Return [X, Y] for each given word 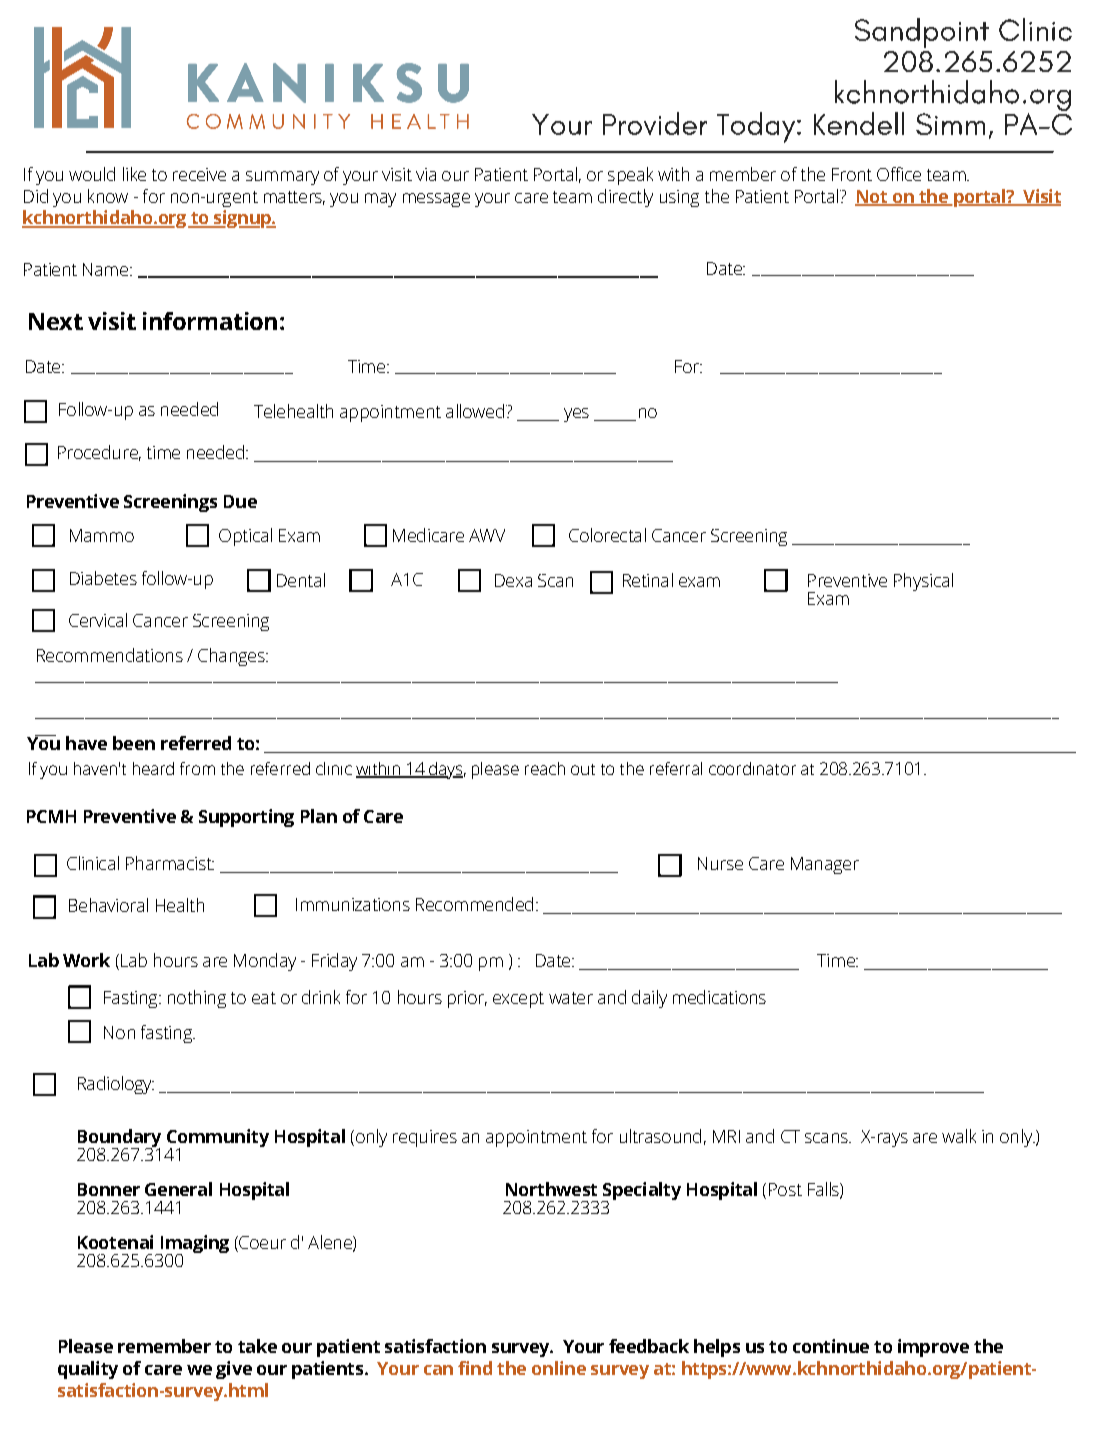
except [518, 1000]
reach [545, 768]
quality [88, 1370]
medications [719, 997]
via [426, 174]
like [134, 174]
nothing [197, 999]
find [475, 1368]
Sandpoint [922, 33]
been [134, 743]
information [210, 321]
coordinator [752, 768]
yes [576, 415]
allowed [475, 411]
